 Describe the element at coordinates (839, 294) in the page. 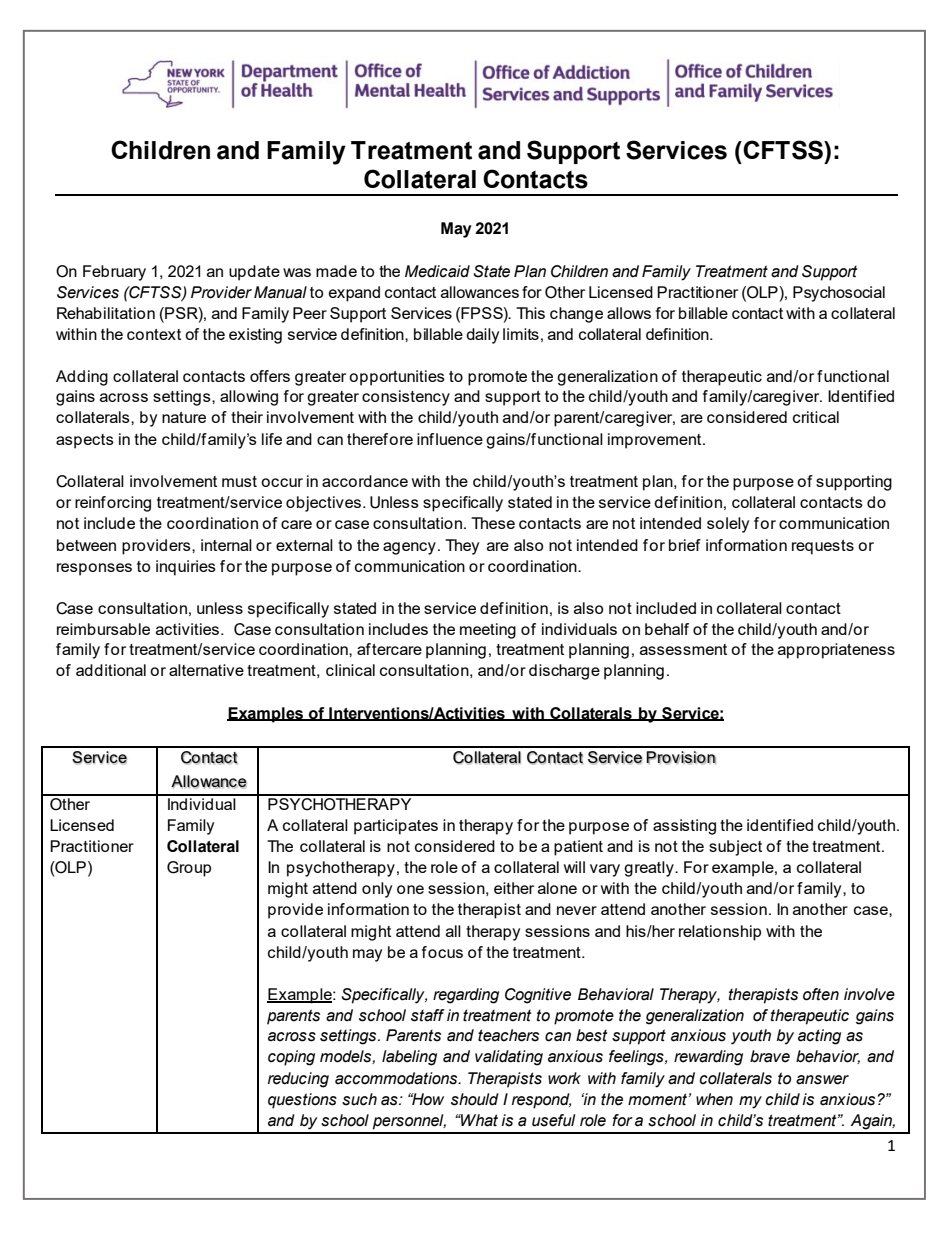

I see `Psychosocial` at that location.
